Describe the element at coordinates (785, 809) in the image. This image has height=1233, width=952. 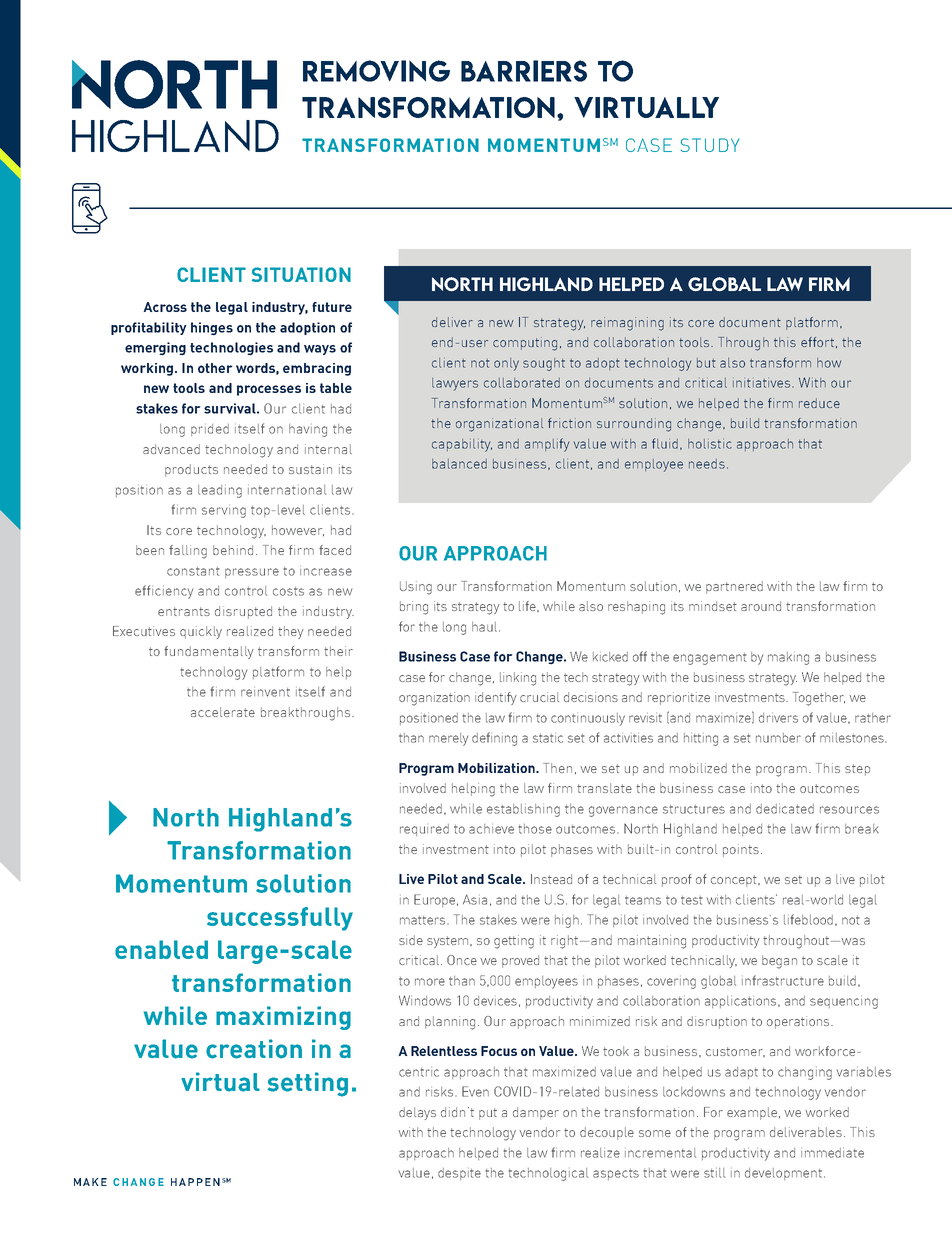
I see `dedicated` at that location.
